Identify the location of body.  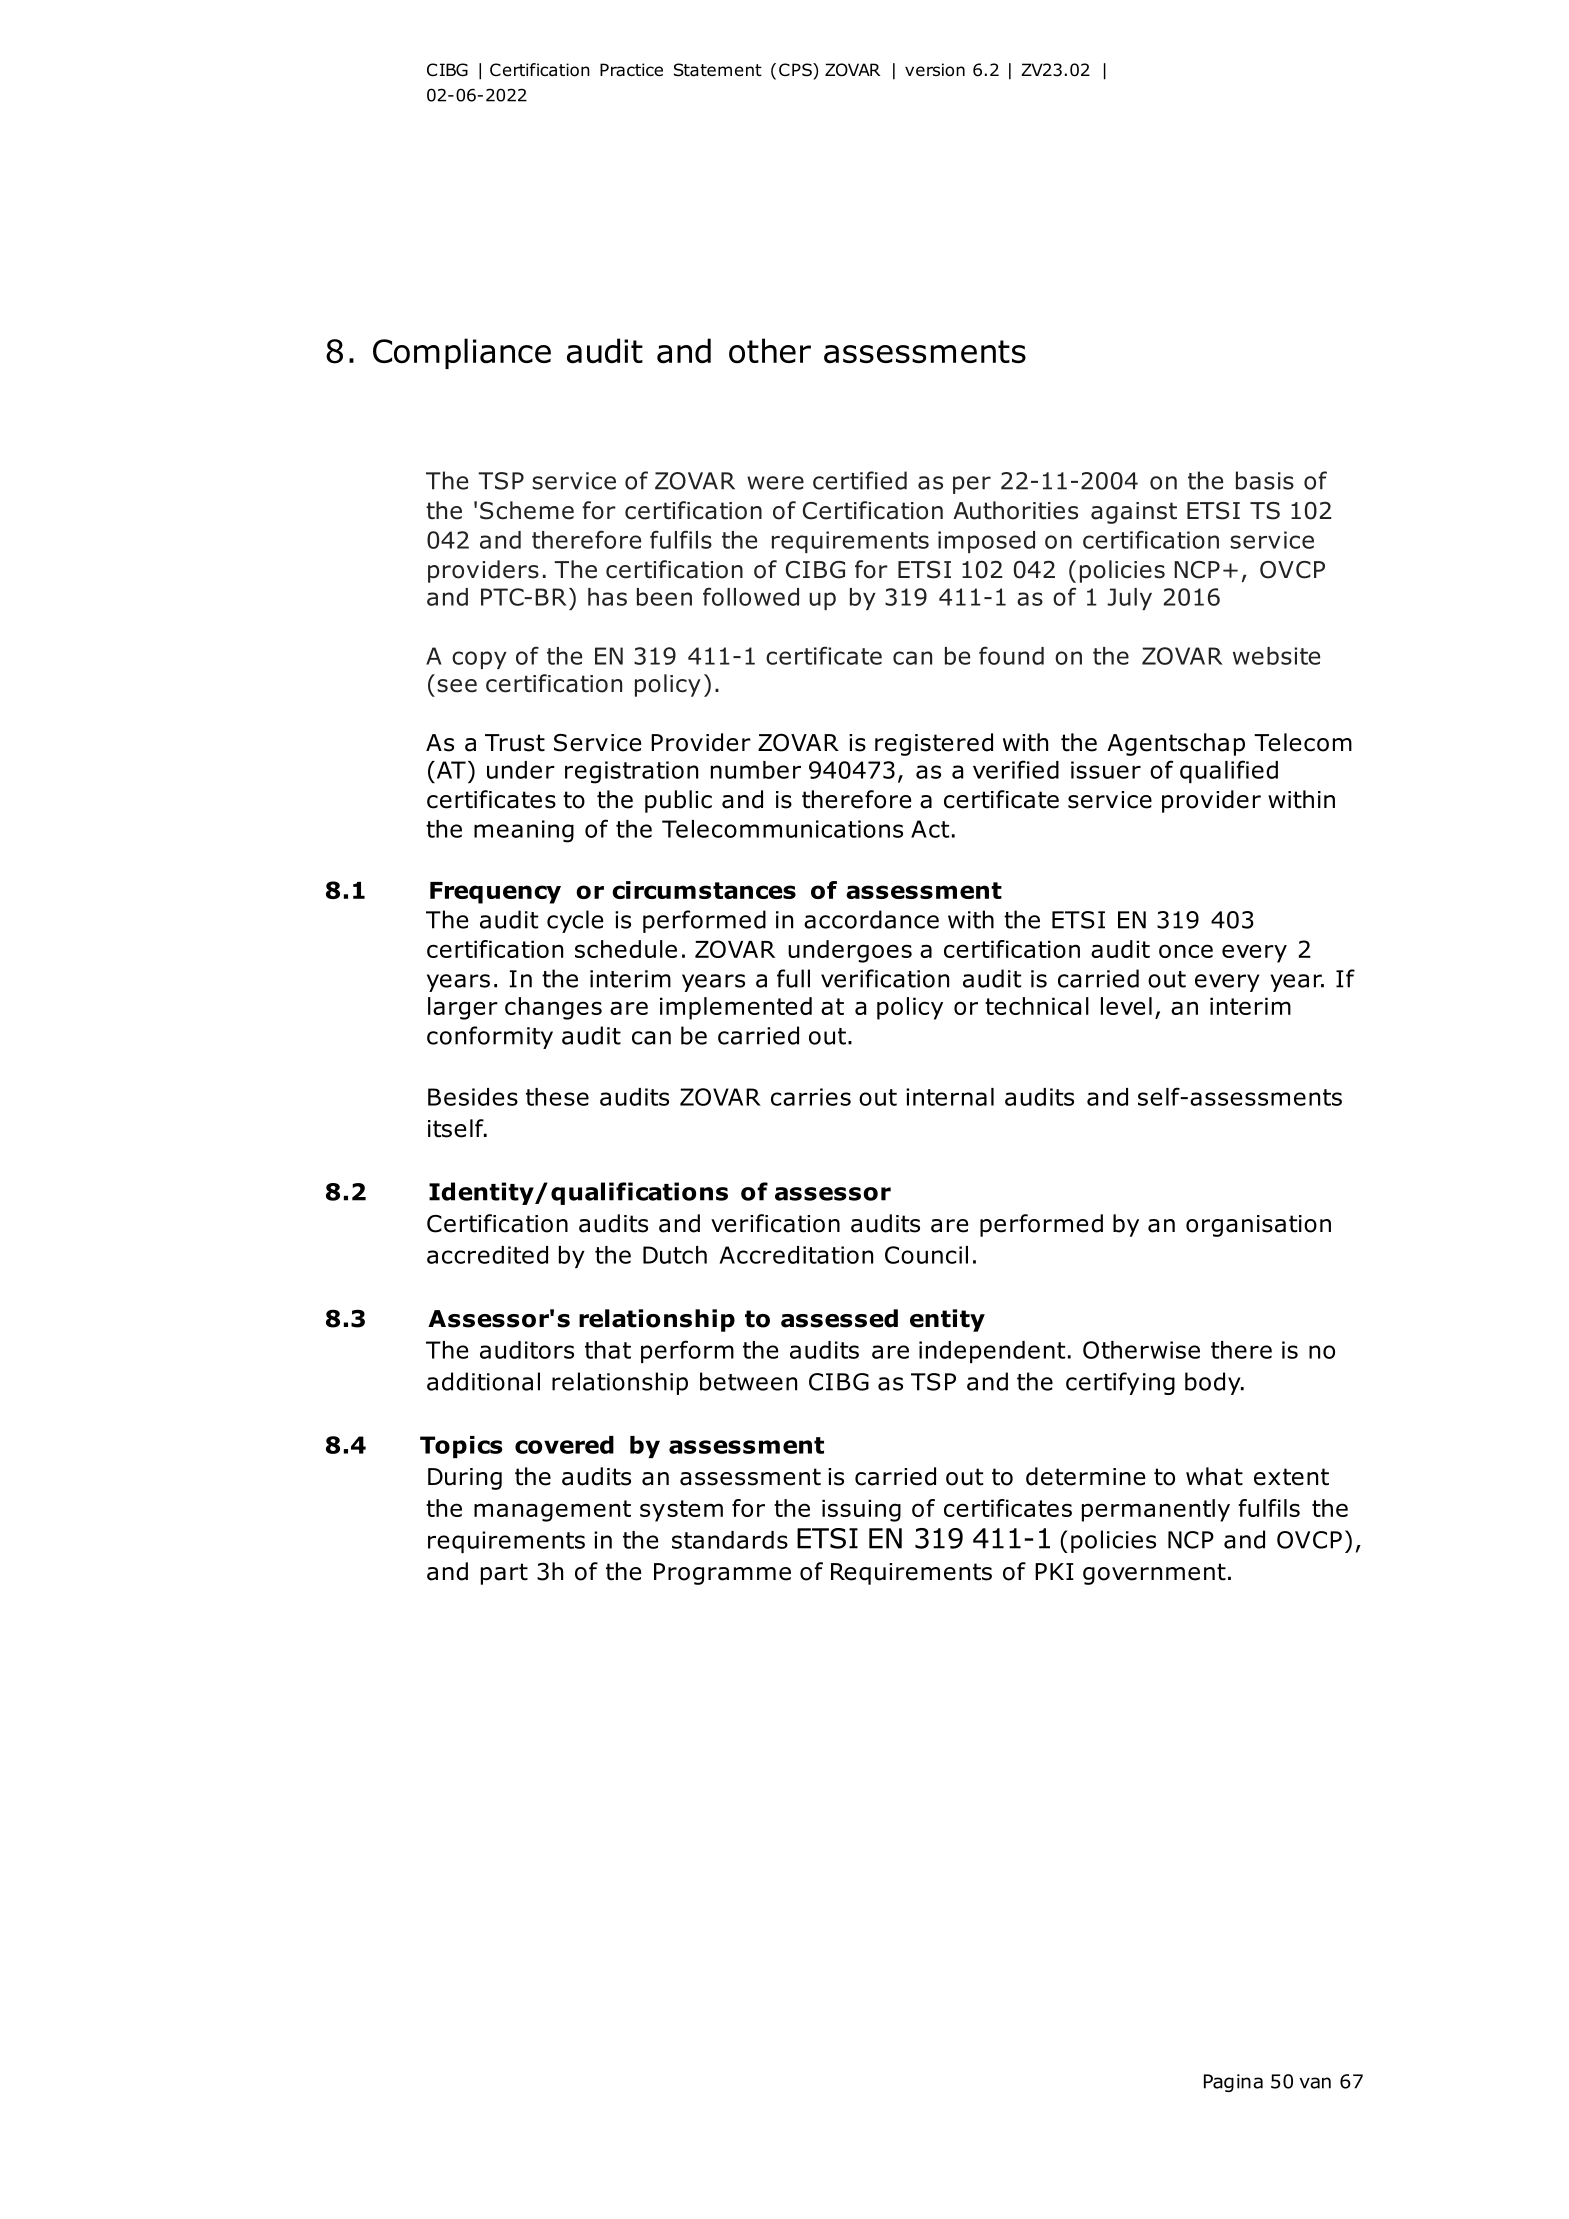
(1214, 1383).
